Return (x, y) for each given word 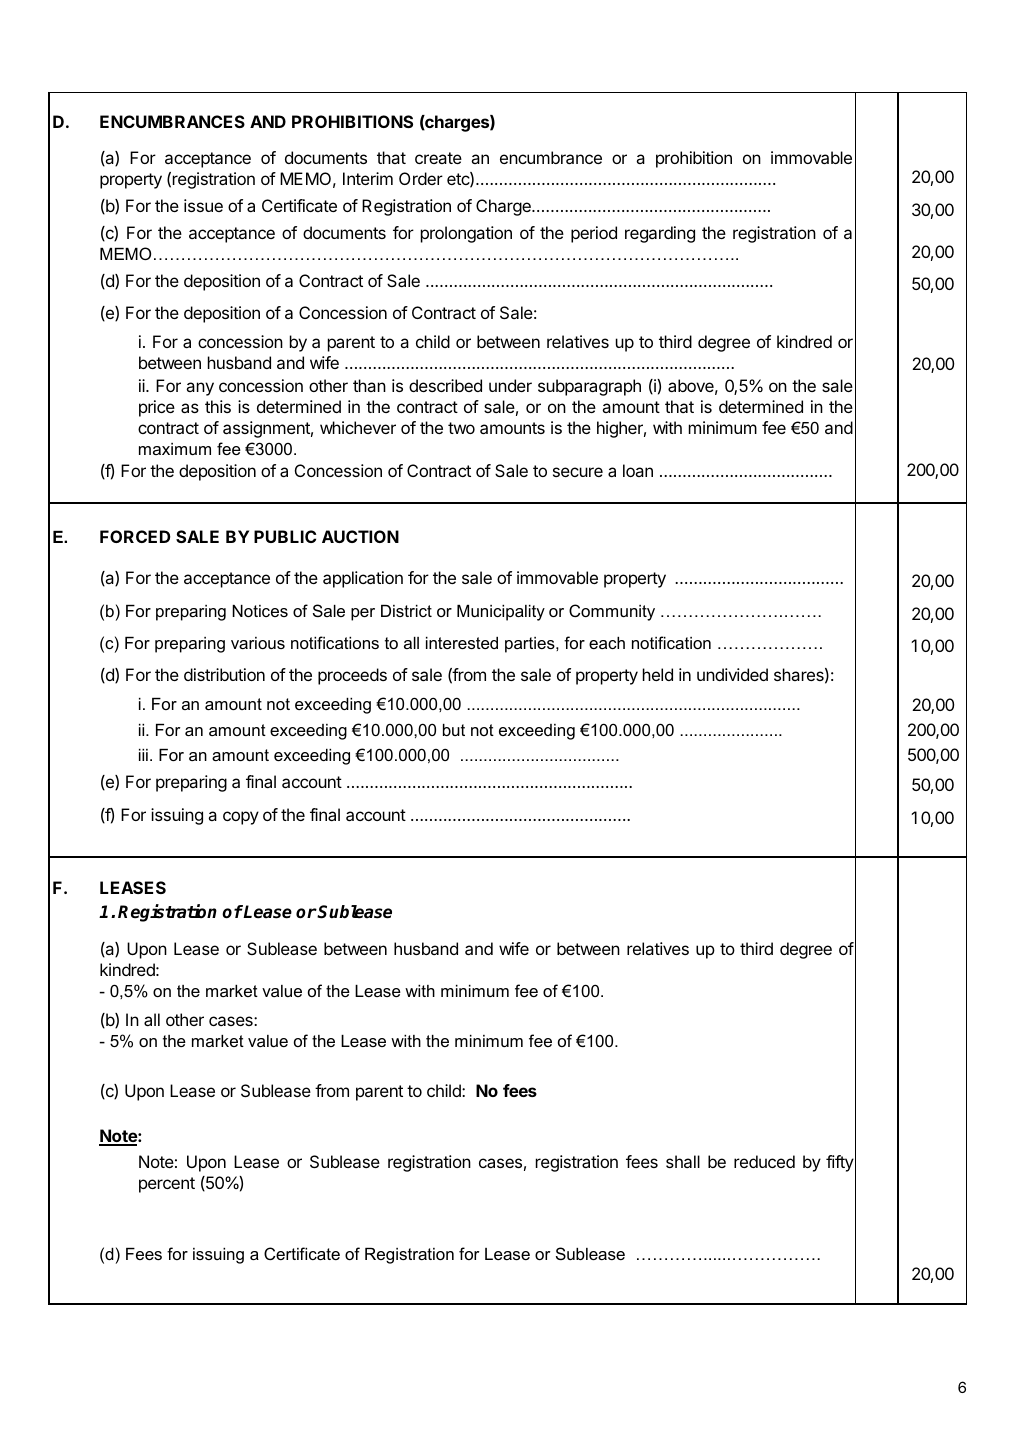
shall (683, 1161)
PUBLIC (285, 536)
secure (578, 472)
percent (167, 1185)
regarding (660, 234)
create (438, 158)
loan (638, 470)
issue (203, 205)
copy (241, 818)
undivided (732, 674)
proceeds (352, 676)
